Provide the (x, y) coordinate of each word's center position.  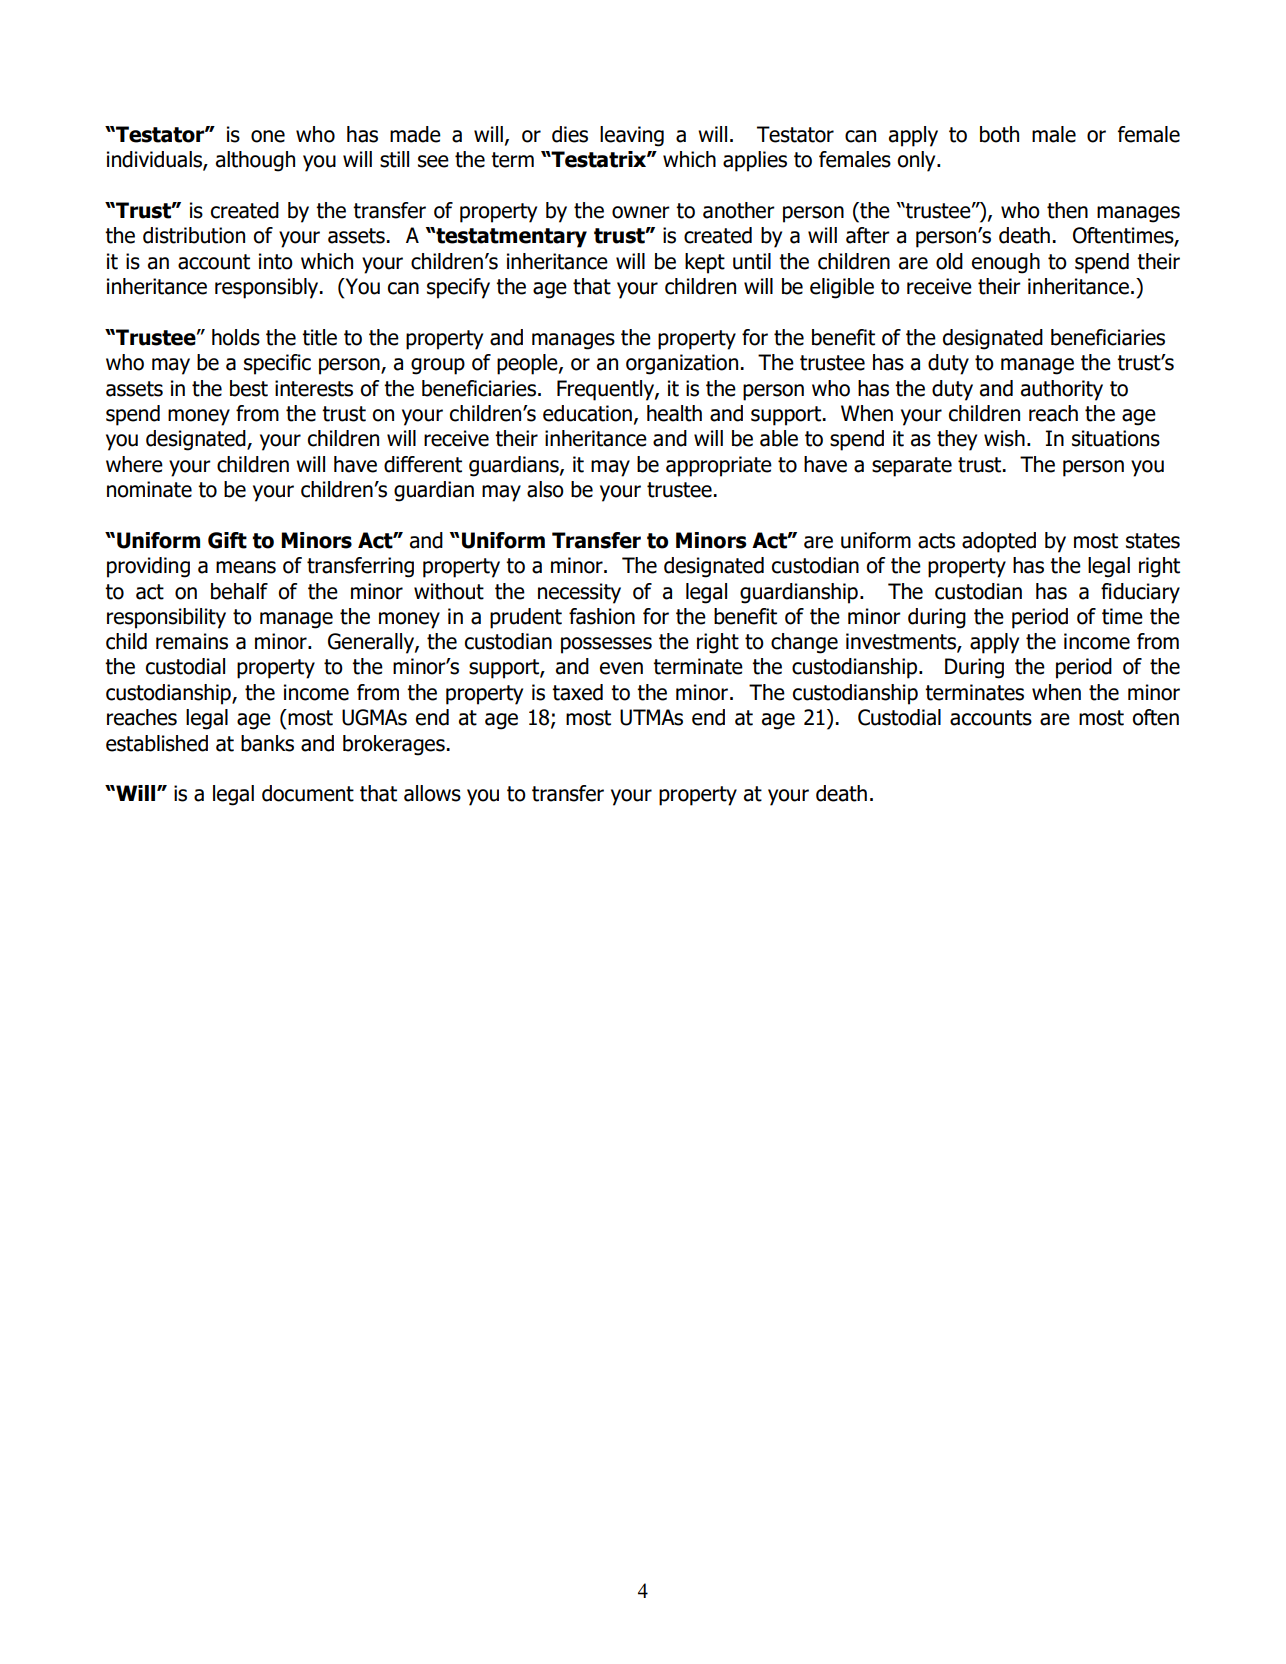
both (999, 134)
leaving (632, 136)
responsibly (268, 288)
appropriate (719, 466)
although (255, 161)
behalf (239, 591)
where (134, 464)
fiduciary (1140, 593)
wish (1004, 438)
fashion (602, 616)
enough (1006, 263)
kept (705, 263)
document (308, 793)
